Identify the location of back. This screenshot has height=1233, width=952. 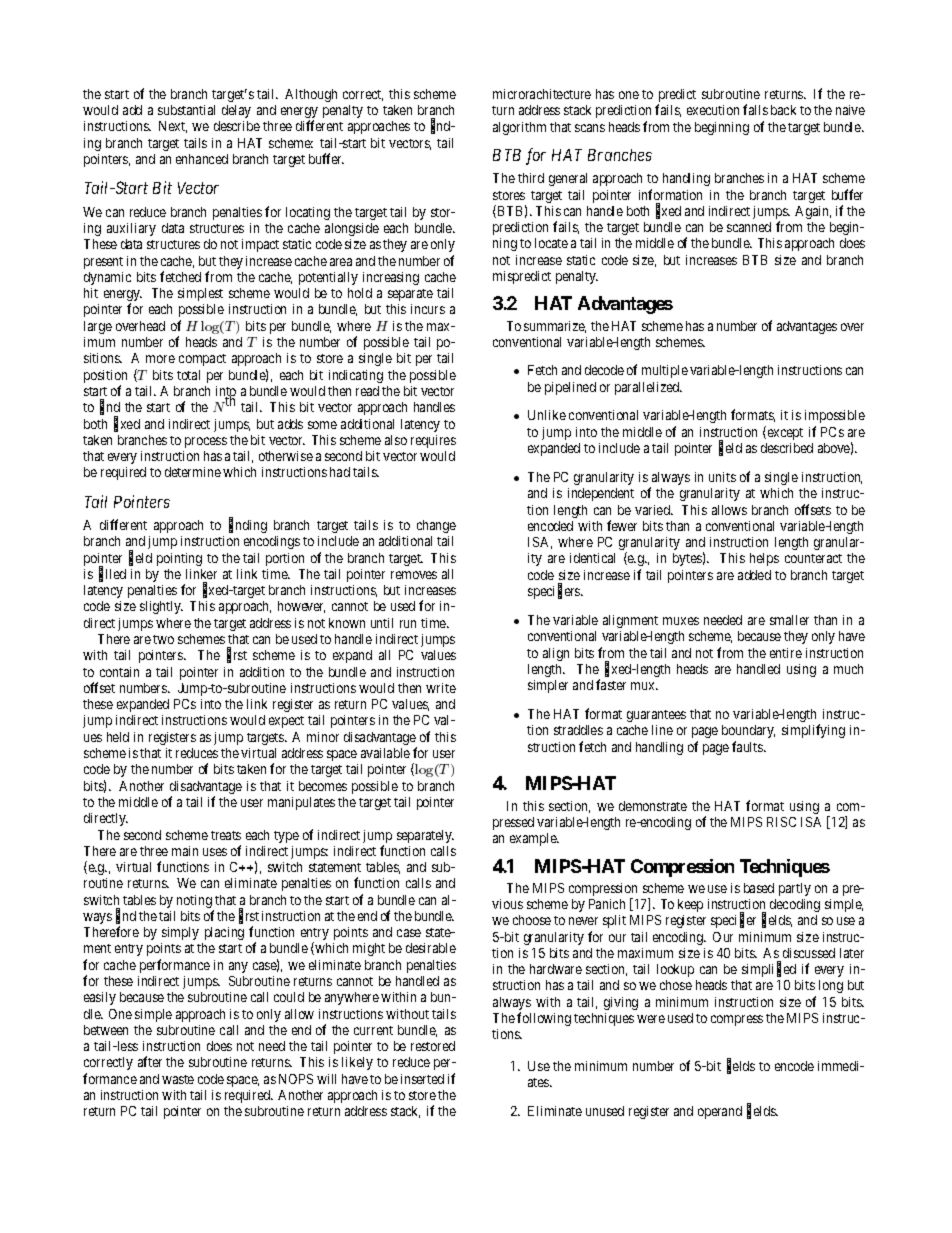
(783, 110).
